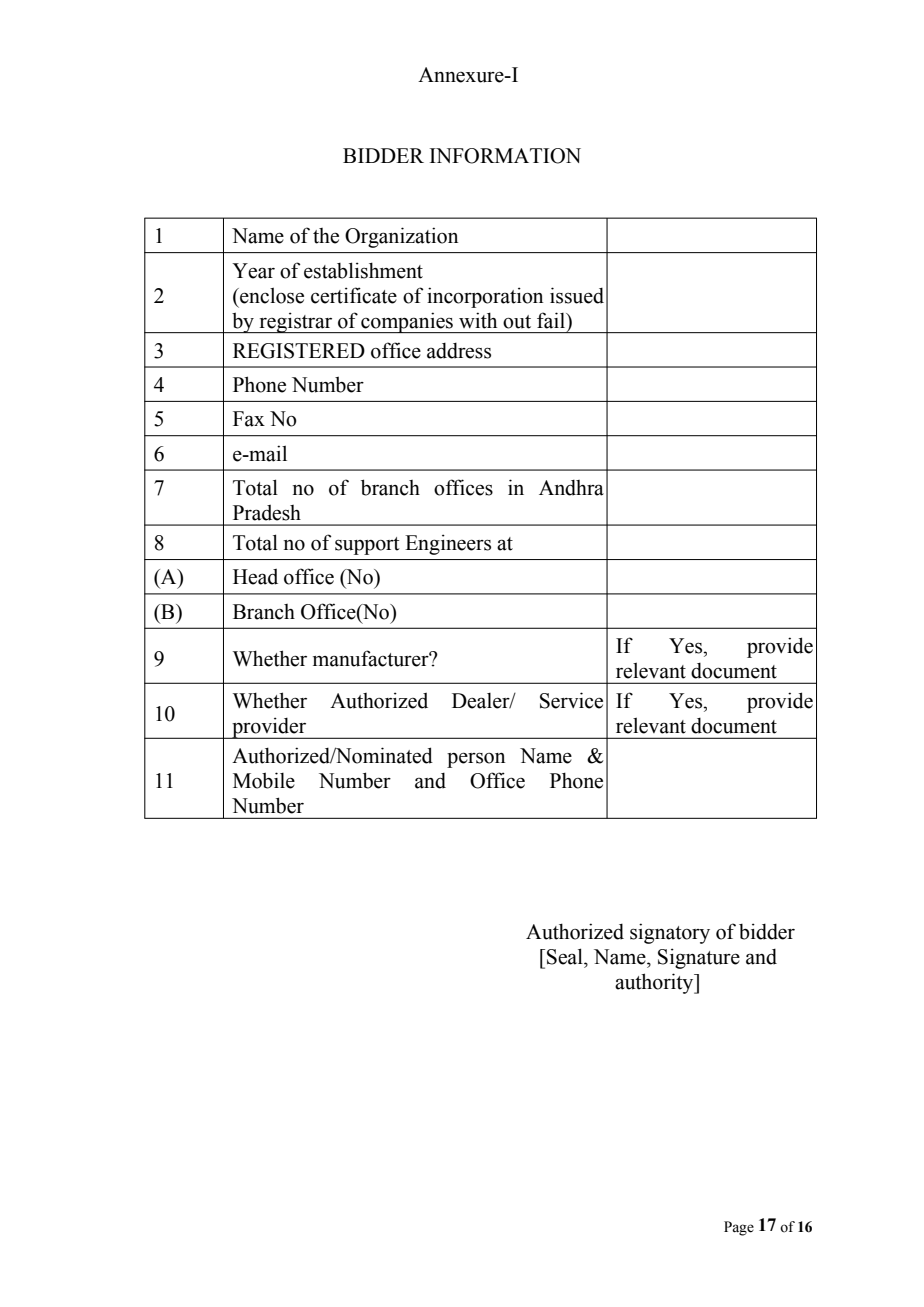 This screenshot has width=924, height=1307. What do you see at coordinates (267, 513) in the screenshot?
I see `Pradesh` at bounding box center [267, 513].
